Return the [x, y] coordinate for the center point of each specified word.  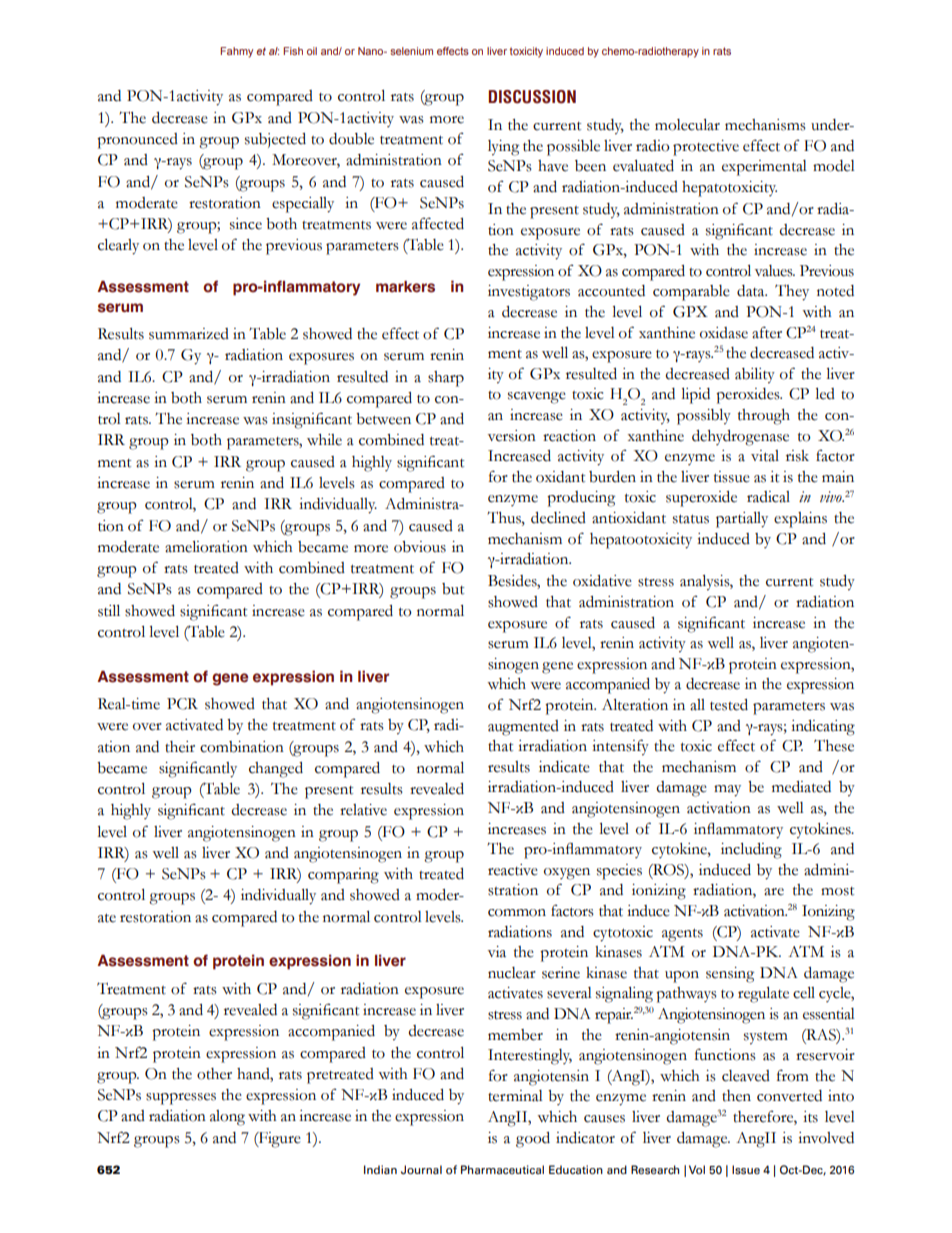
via [497, 952]
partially [742, 520]
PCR [182, 704]
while [324, 440]
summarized [189, 334]
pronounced [137, 141]
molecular [687, 125]
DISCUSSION [532, 97]
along [227, 1118]
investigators [529, 293]
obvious [420, 547]
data [752, 291]
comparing [343, 876]
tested [729, 705]
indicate [564, 767]
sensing [730, 975]
